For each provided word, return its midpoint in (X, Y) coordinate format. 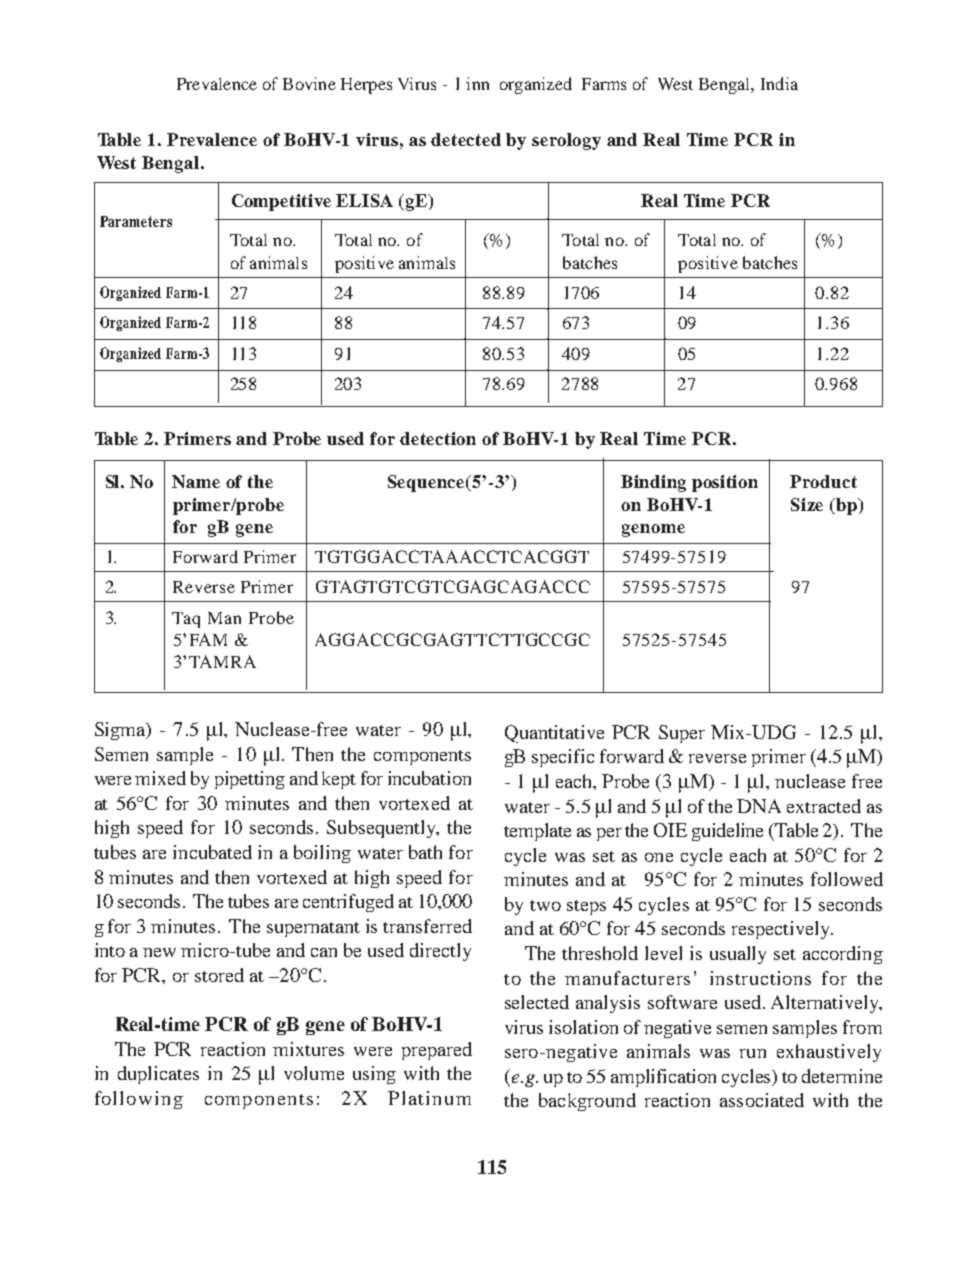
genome (653, 530)
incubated (212, 852)
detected (466, 139)
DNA (759, 806)
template (537, 832)
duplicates (158, 1075)
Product (823, 481)
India (779, 83)
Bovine (309, 83)
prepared (437, 1051)
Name (196, 481)
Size (807, 504)
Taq (186, 620)
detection (438, 438)
